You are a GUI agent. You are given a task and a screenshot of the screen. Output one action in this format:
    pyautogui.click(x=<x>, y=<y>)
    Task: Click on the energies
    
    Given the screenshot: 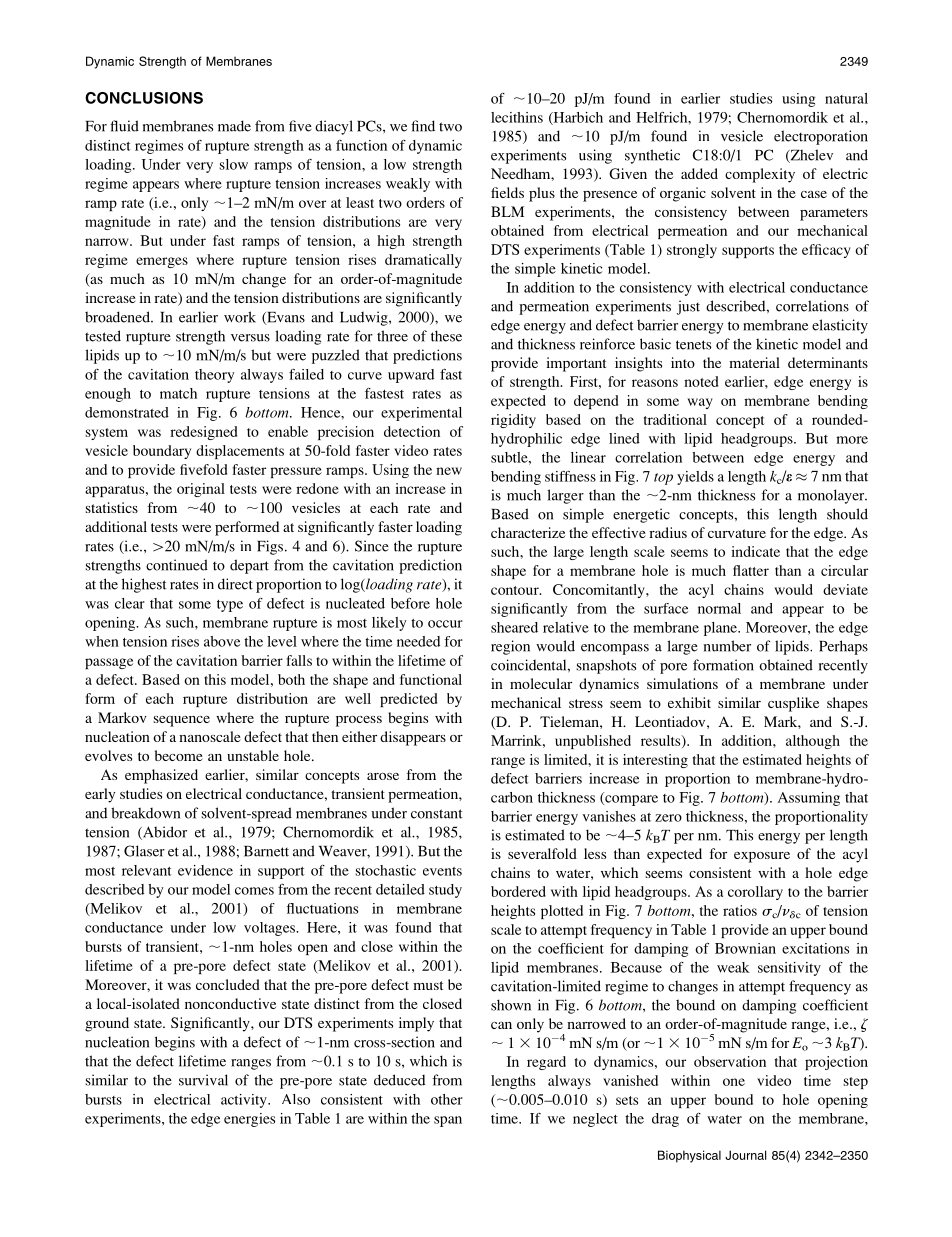 What is the action you would take?
    pyautogui.click(x=249, y=1120)
